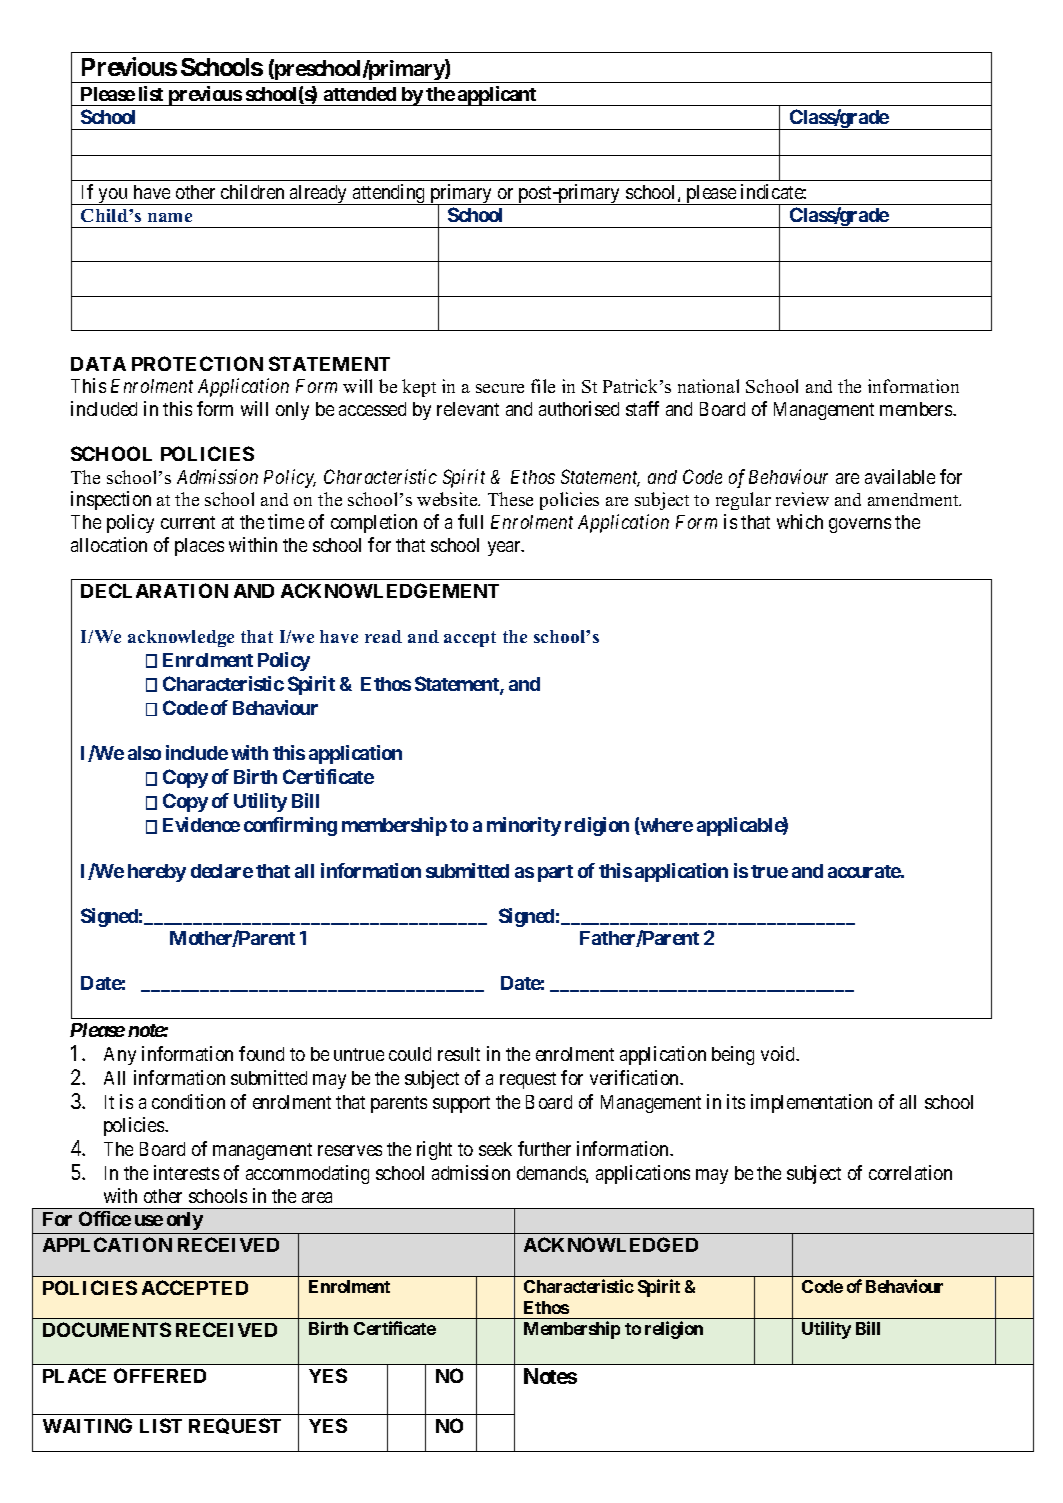  Describe the element at coordinates (160, 1375) in the screenshot. I see `OFFERED` at that location.
